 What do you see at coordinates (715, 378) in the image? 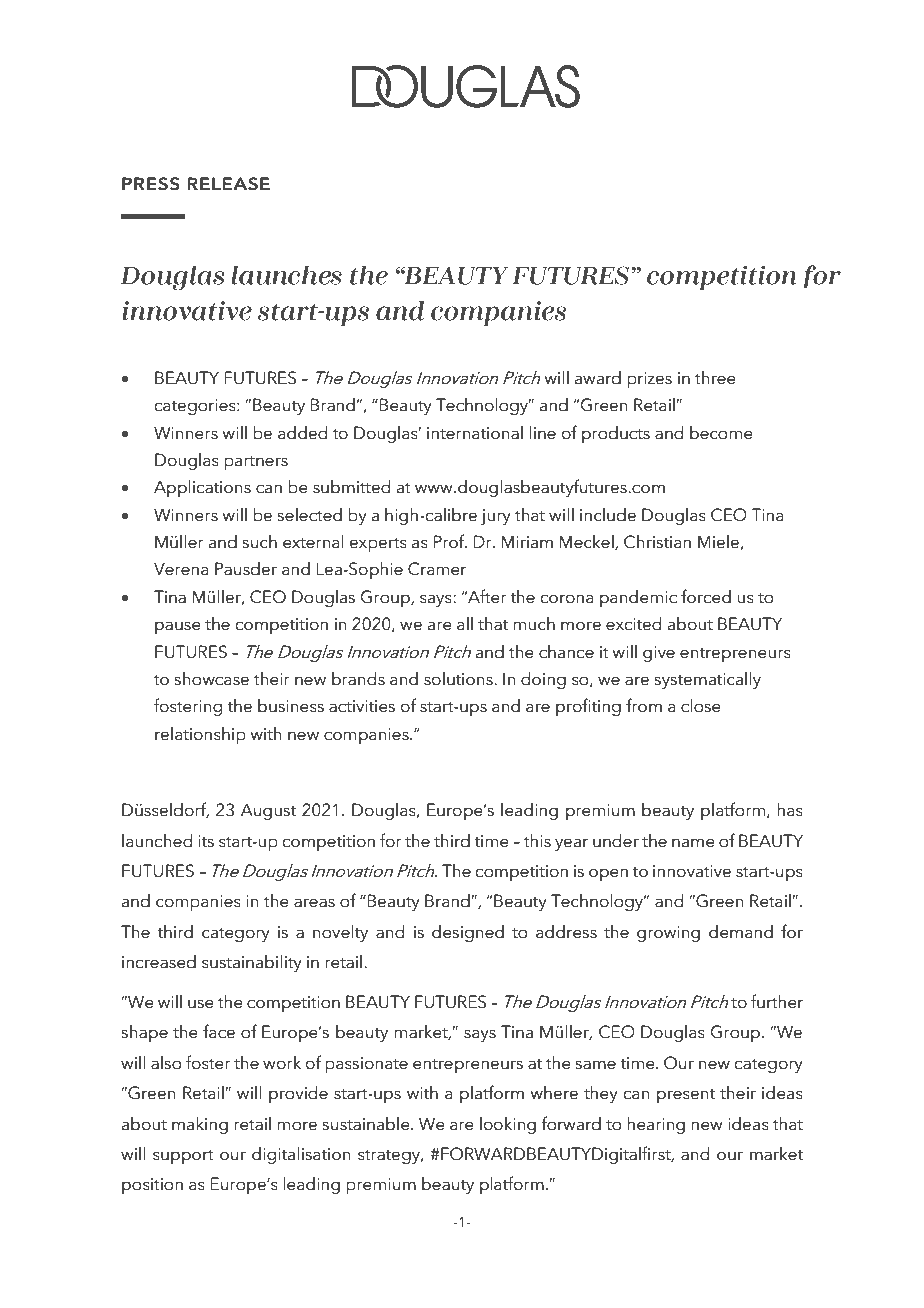
I see `three` at bounding box center [715, 378].
